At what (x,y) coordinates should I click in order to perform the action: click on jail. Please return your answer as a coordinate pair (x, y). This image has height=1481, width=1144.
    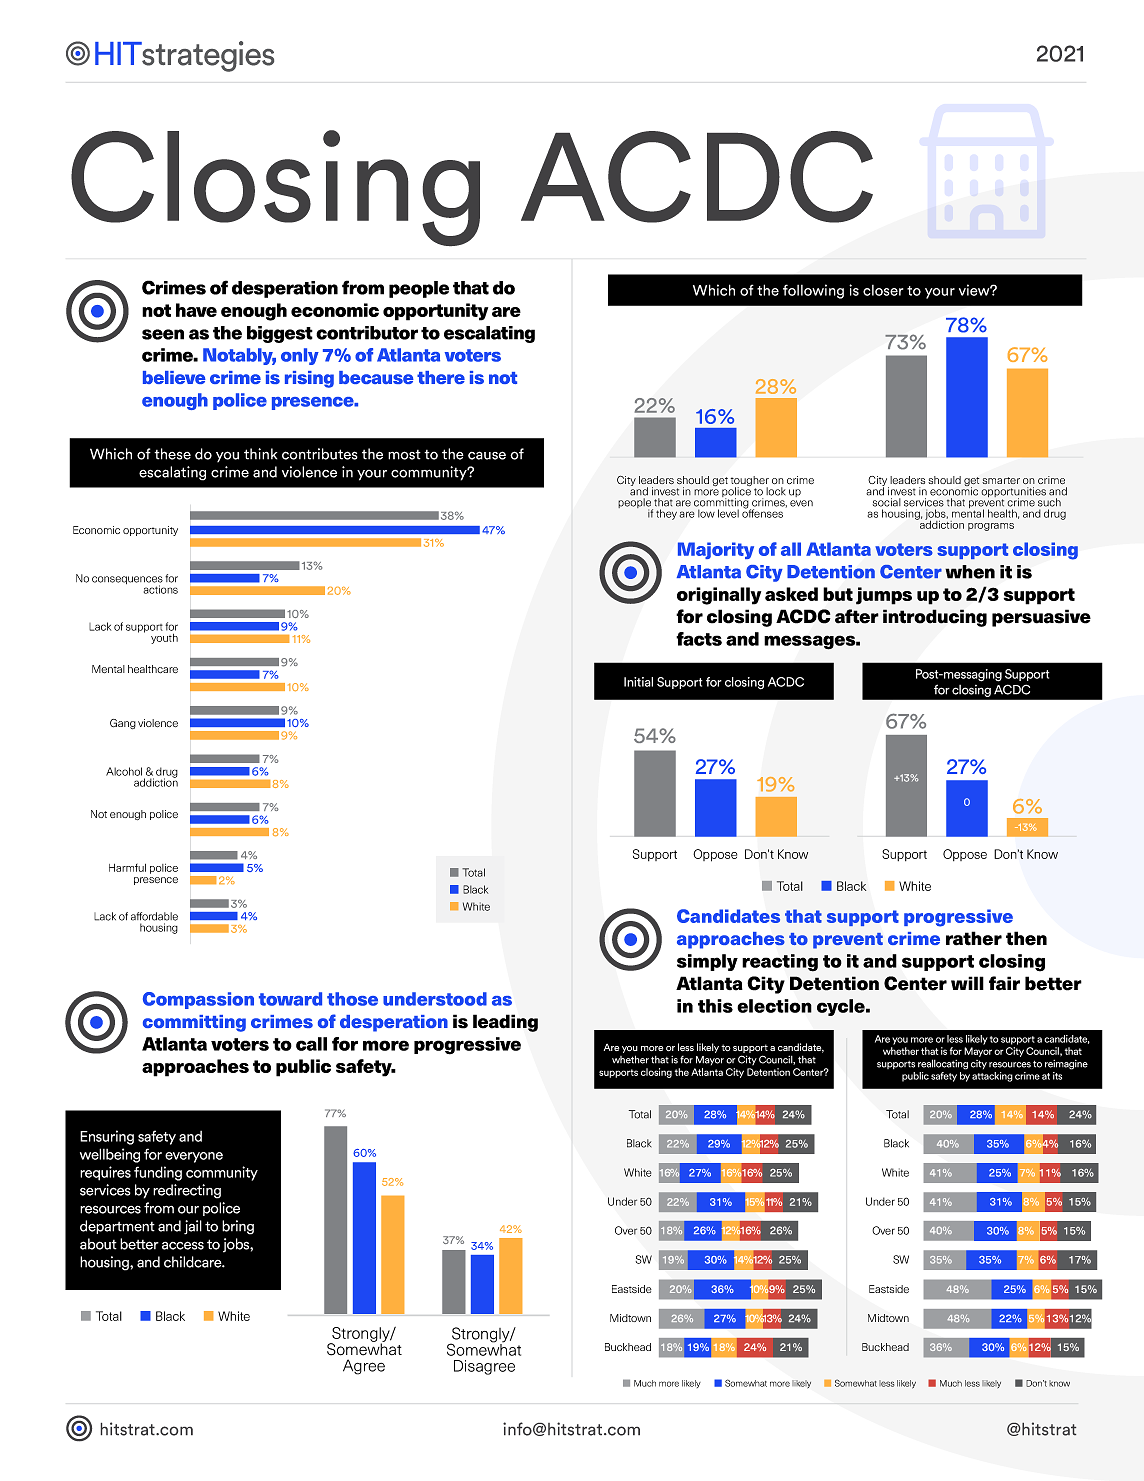
    Looking at the image, I should click on (193, 1227).
